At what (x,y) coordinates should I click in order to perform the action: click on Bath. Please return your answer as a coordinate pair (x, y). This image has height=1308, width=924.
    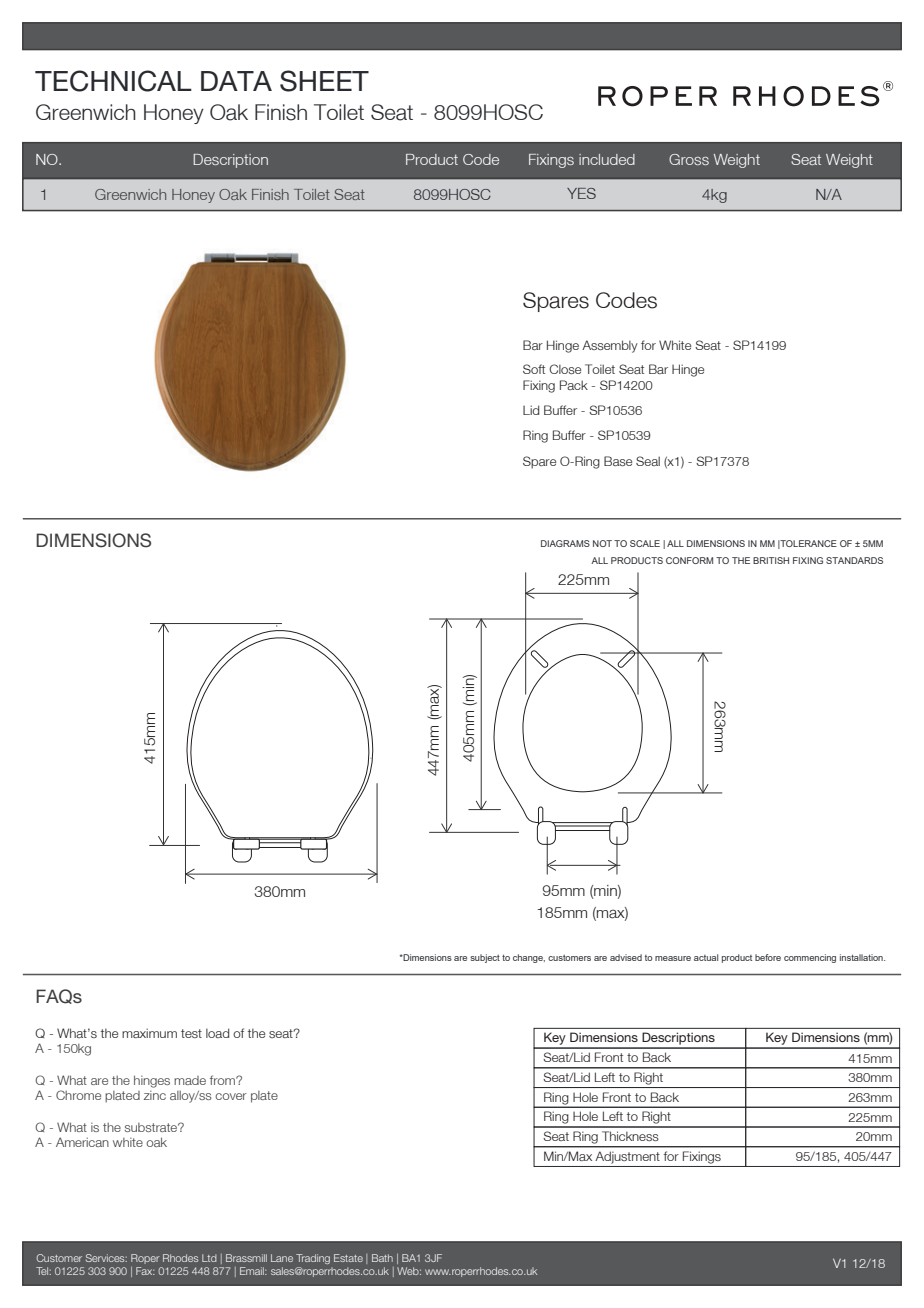
    Looking at the image, I should click on (382, 1258).
